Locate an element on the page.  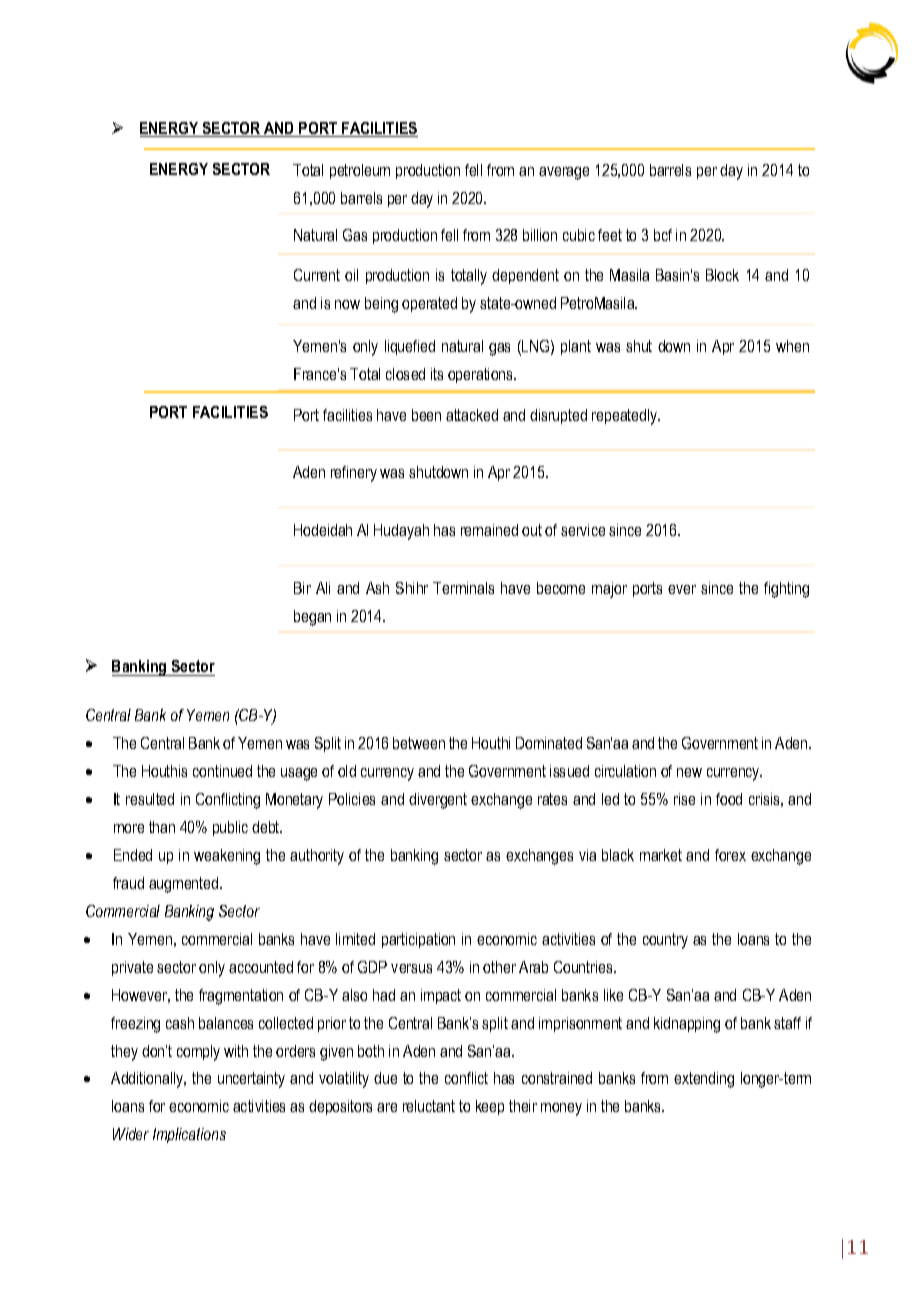
Current is located at coordinates (317, 275).
